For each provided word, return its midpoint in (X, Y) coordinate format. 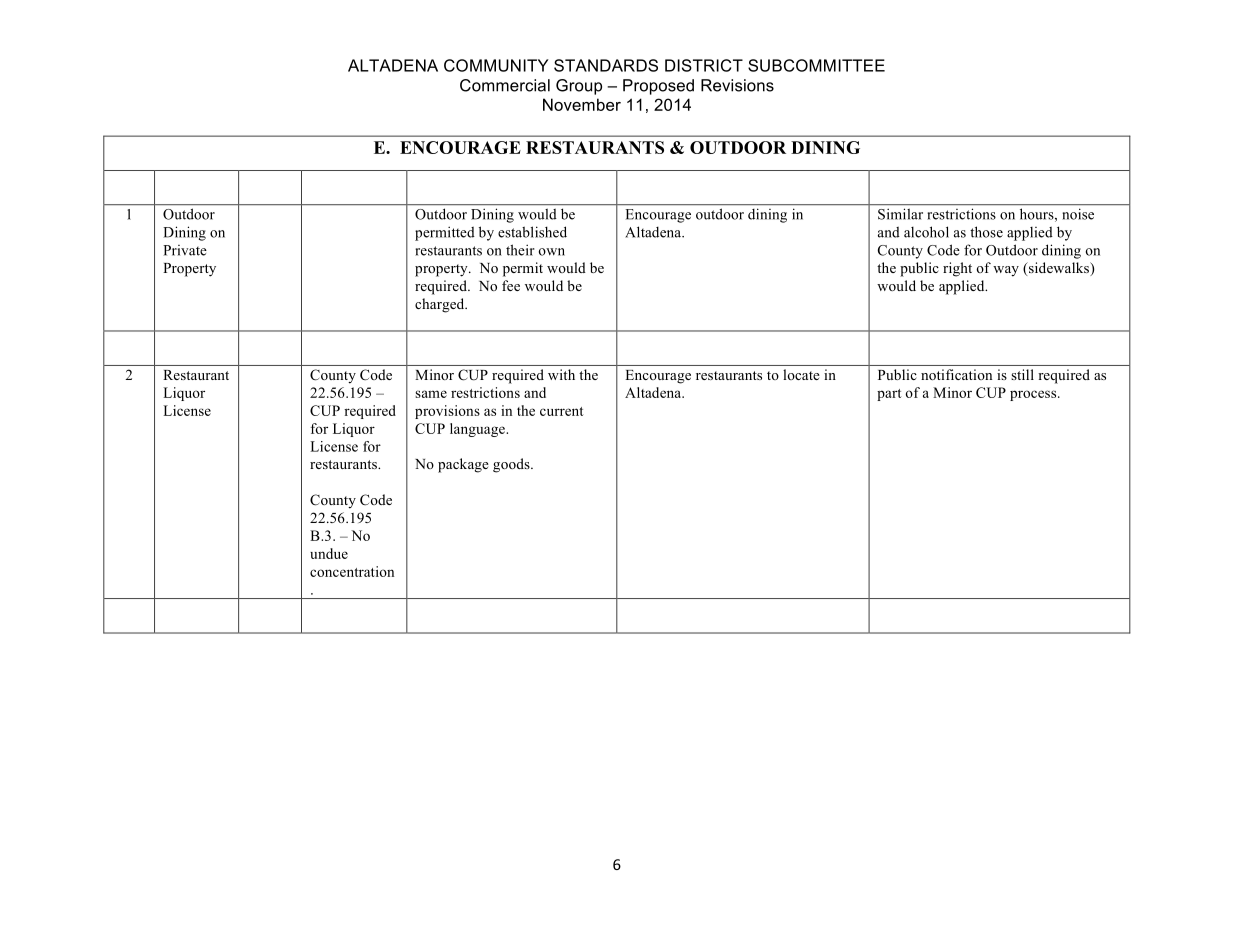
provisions (447, 412)
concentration (352, 571)
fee (511, 285)
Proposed (658, 87)
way (1006, 271)
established (532, 232)
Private (185, 250)
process (1034, 395)
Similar (900, 214)
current (562, 411)
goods (512, 465)
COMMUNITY (496, 65)
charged (441, 305)
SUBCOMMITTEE (816, 65)
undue (329, 553)
